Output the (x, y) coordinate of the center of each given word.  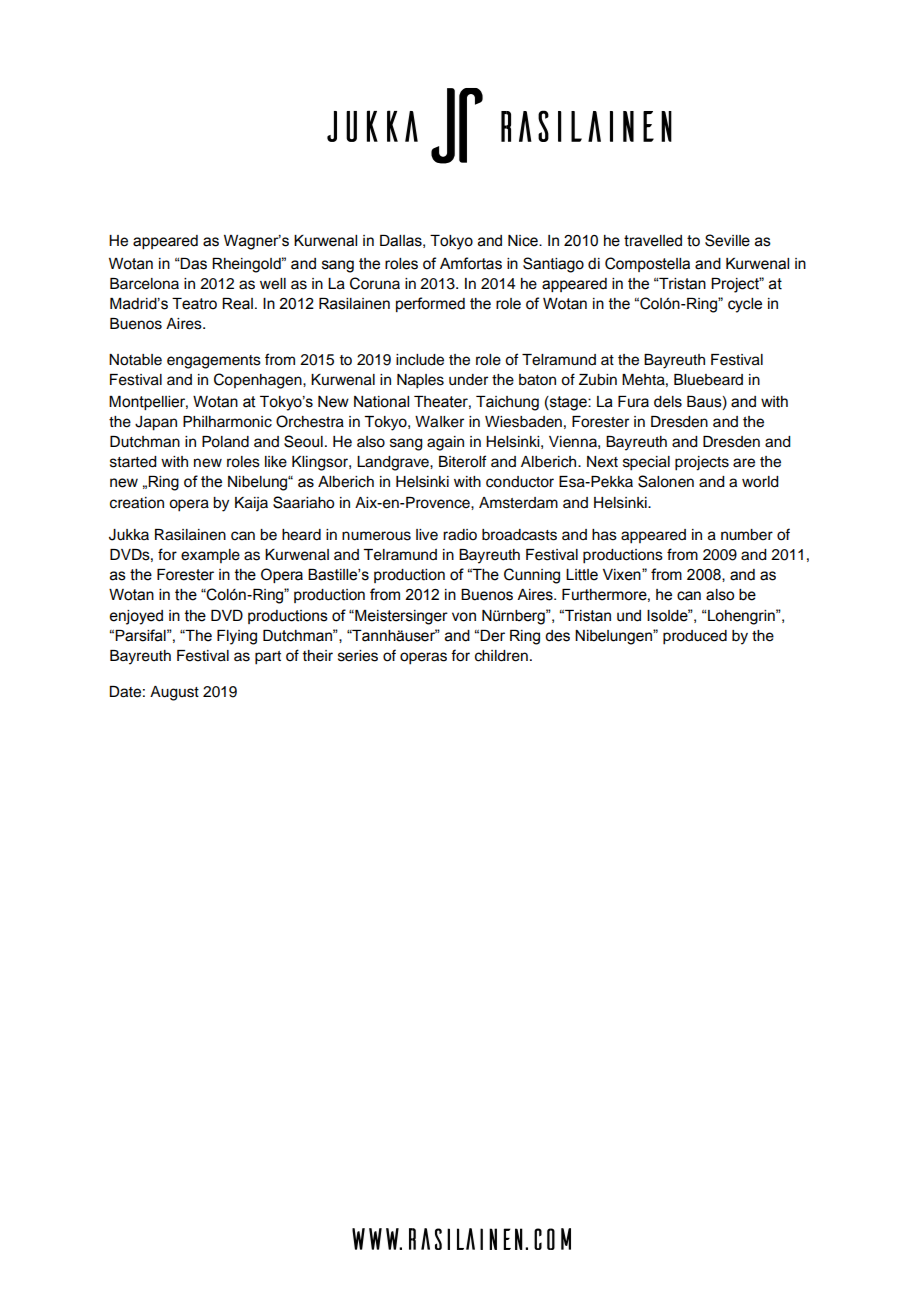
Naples (420, 381)
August (174, 693)
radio (460, 535)
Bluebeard (708, 380)
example (210, 556)
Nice (524, 241)
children (501, 656)
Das (193, 264)
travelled (653, 241)
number (747, 535)
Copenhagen (259, 381)
